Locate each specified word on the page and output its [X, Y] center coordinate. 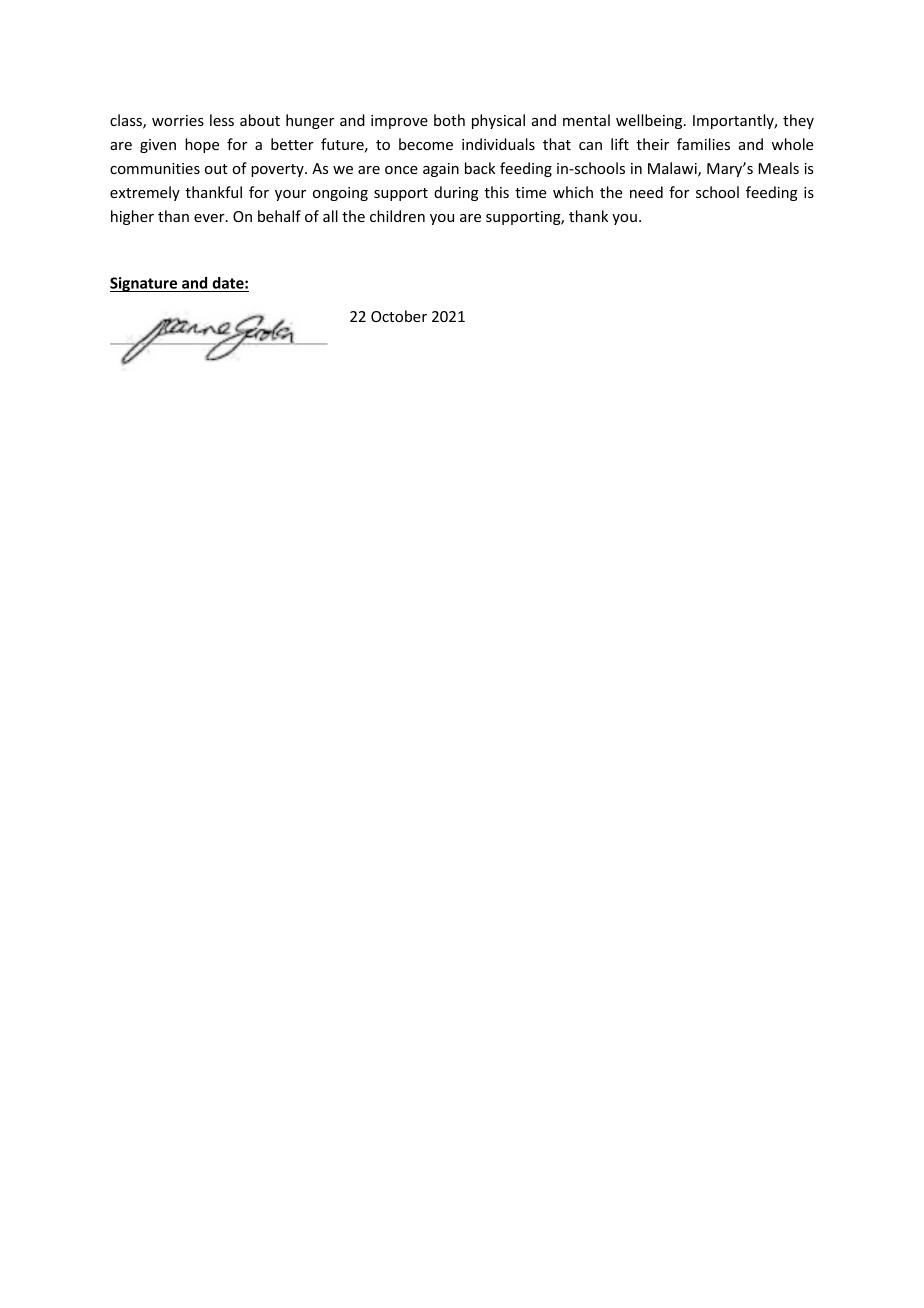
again [441, 170]
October [399, 316]
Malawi [673, 169]
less [222, 120]
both [449, 120]
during [456, 193]
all [330, 216]
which [573, 192]
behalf [279, 216]
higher [132, 217]
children [397, 216]
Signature [145, 284]
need [646, 192]
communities [155, 168]
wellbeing [650, 121]
